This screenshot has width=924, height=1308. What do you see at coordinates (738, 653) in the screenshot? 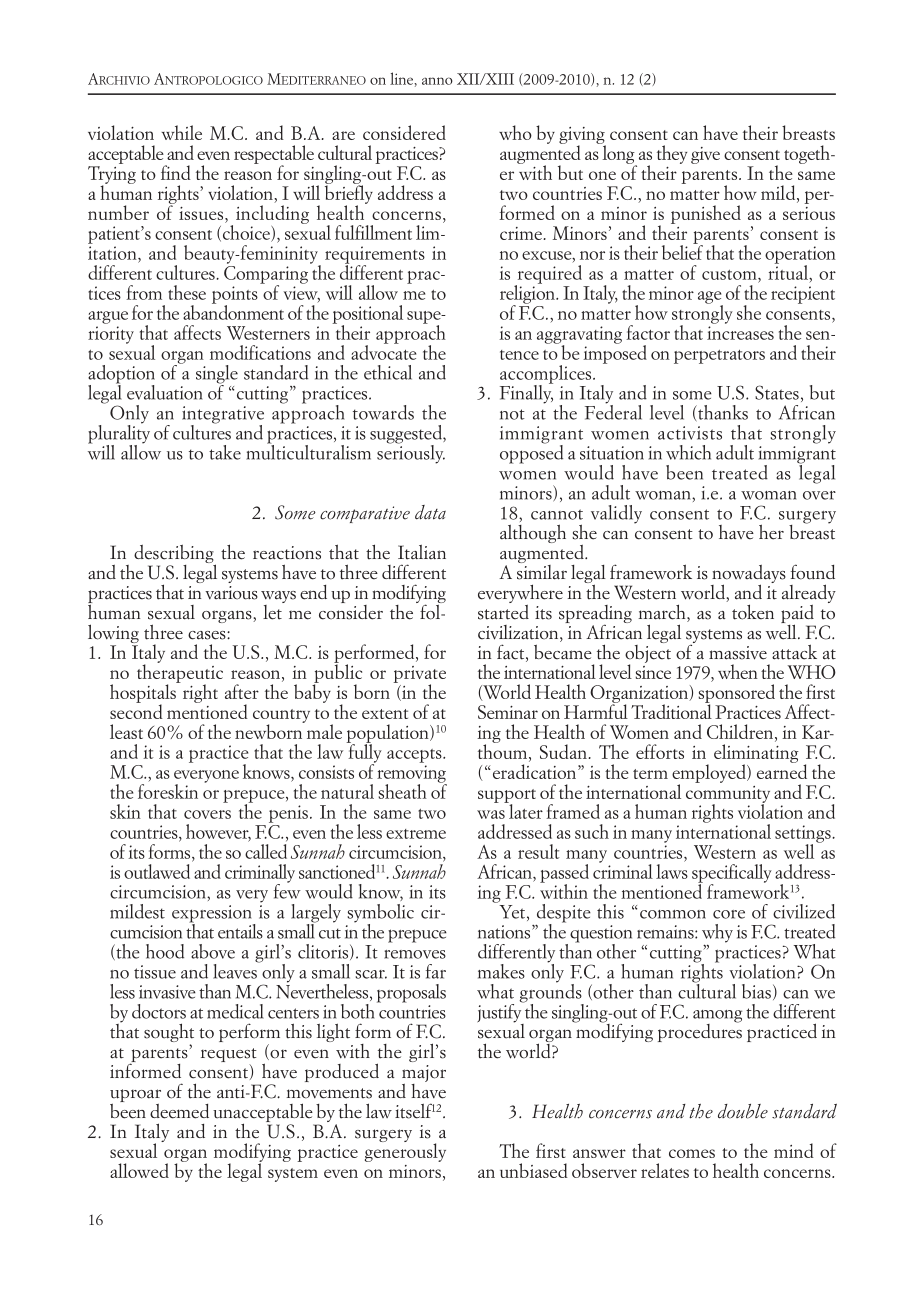
I see `massive` at bounding box center [738, 653].
